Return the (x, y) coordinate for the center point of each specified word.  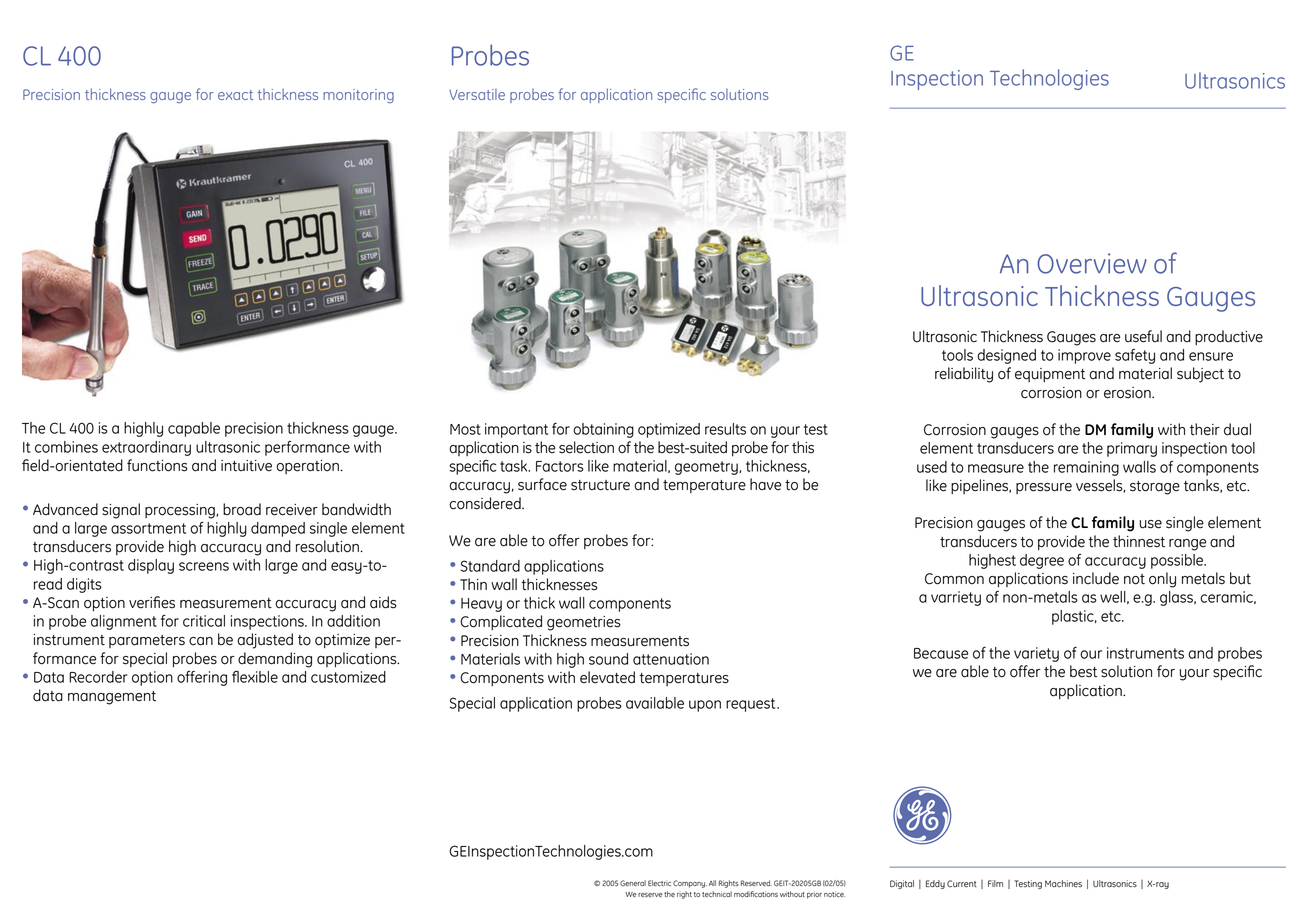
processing (181, 511)
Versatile (477, 94)
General (633, 883)
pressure (1044, 488)
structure (600, 485)
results (725, 429)
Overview (1092, 263)
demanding (275, 660)
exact (235, 95)
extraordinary (146, 448)
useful (1143, 336)
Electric (659, 883)
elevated (607, 677)
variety (1036, 654)
